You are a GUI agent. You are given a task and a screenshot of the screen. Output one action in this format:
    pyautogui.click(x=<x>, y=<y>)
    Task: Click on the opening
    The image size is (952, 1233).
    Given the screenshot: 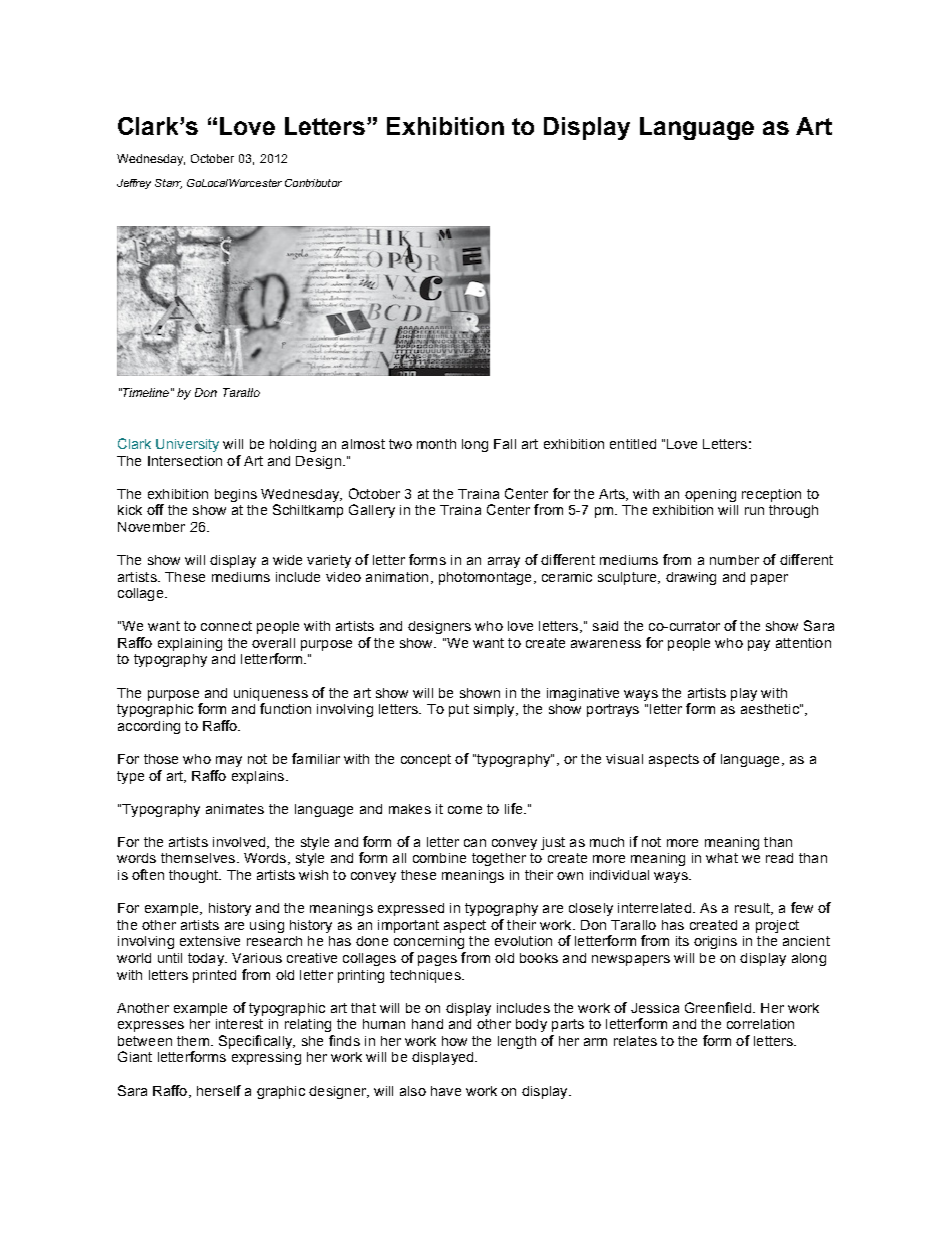 What is the action you would take?
    pyautogui.click(x=710, y=495)
